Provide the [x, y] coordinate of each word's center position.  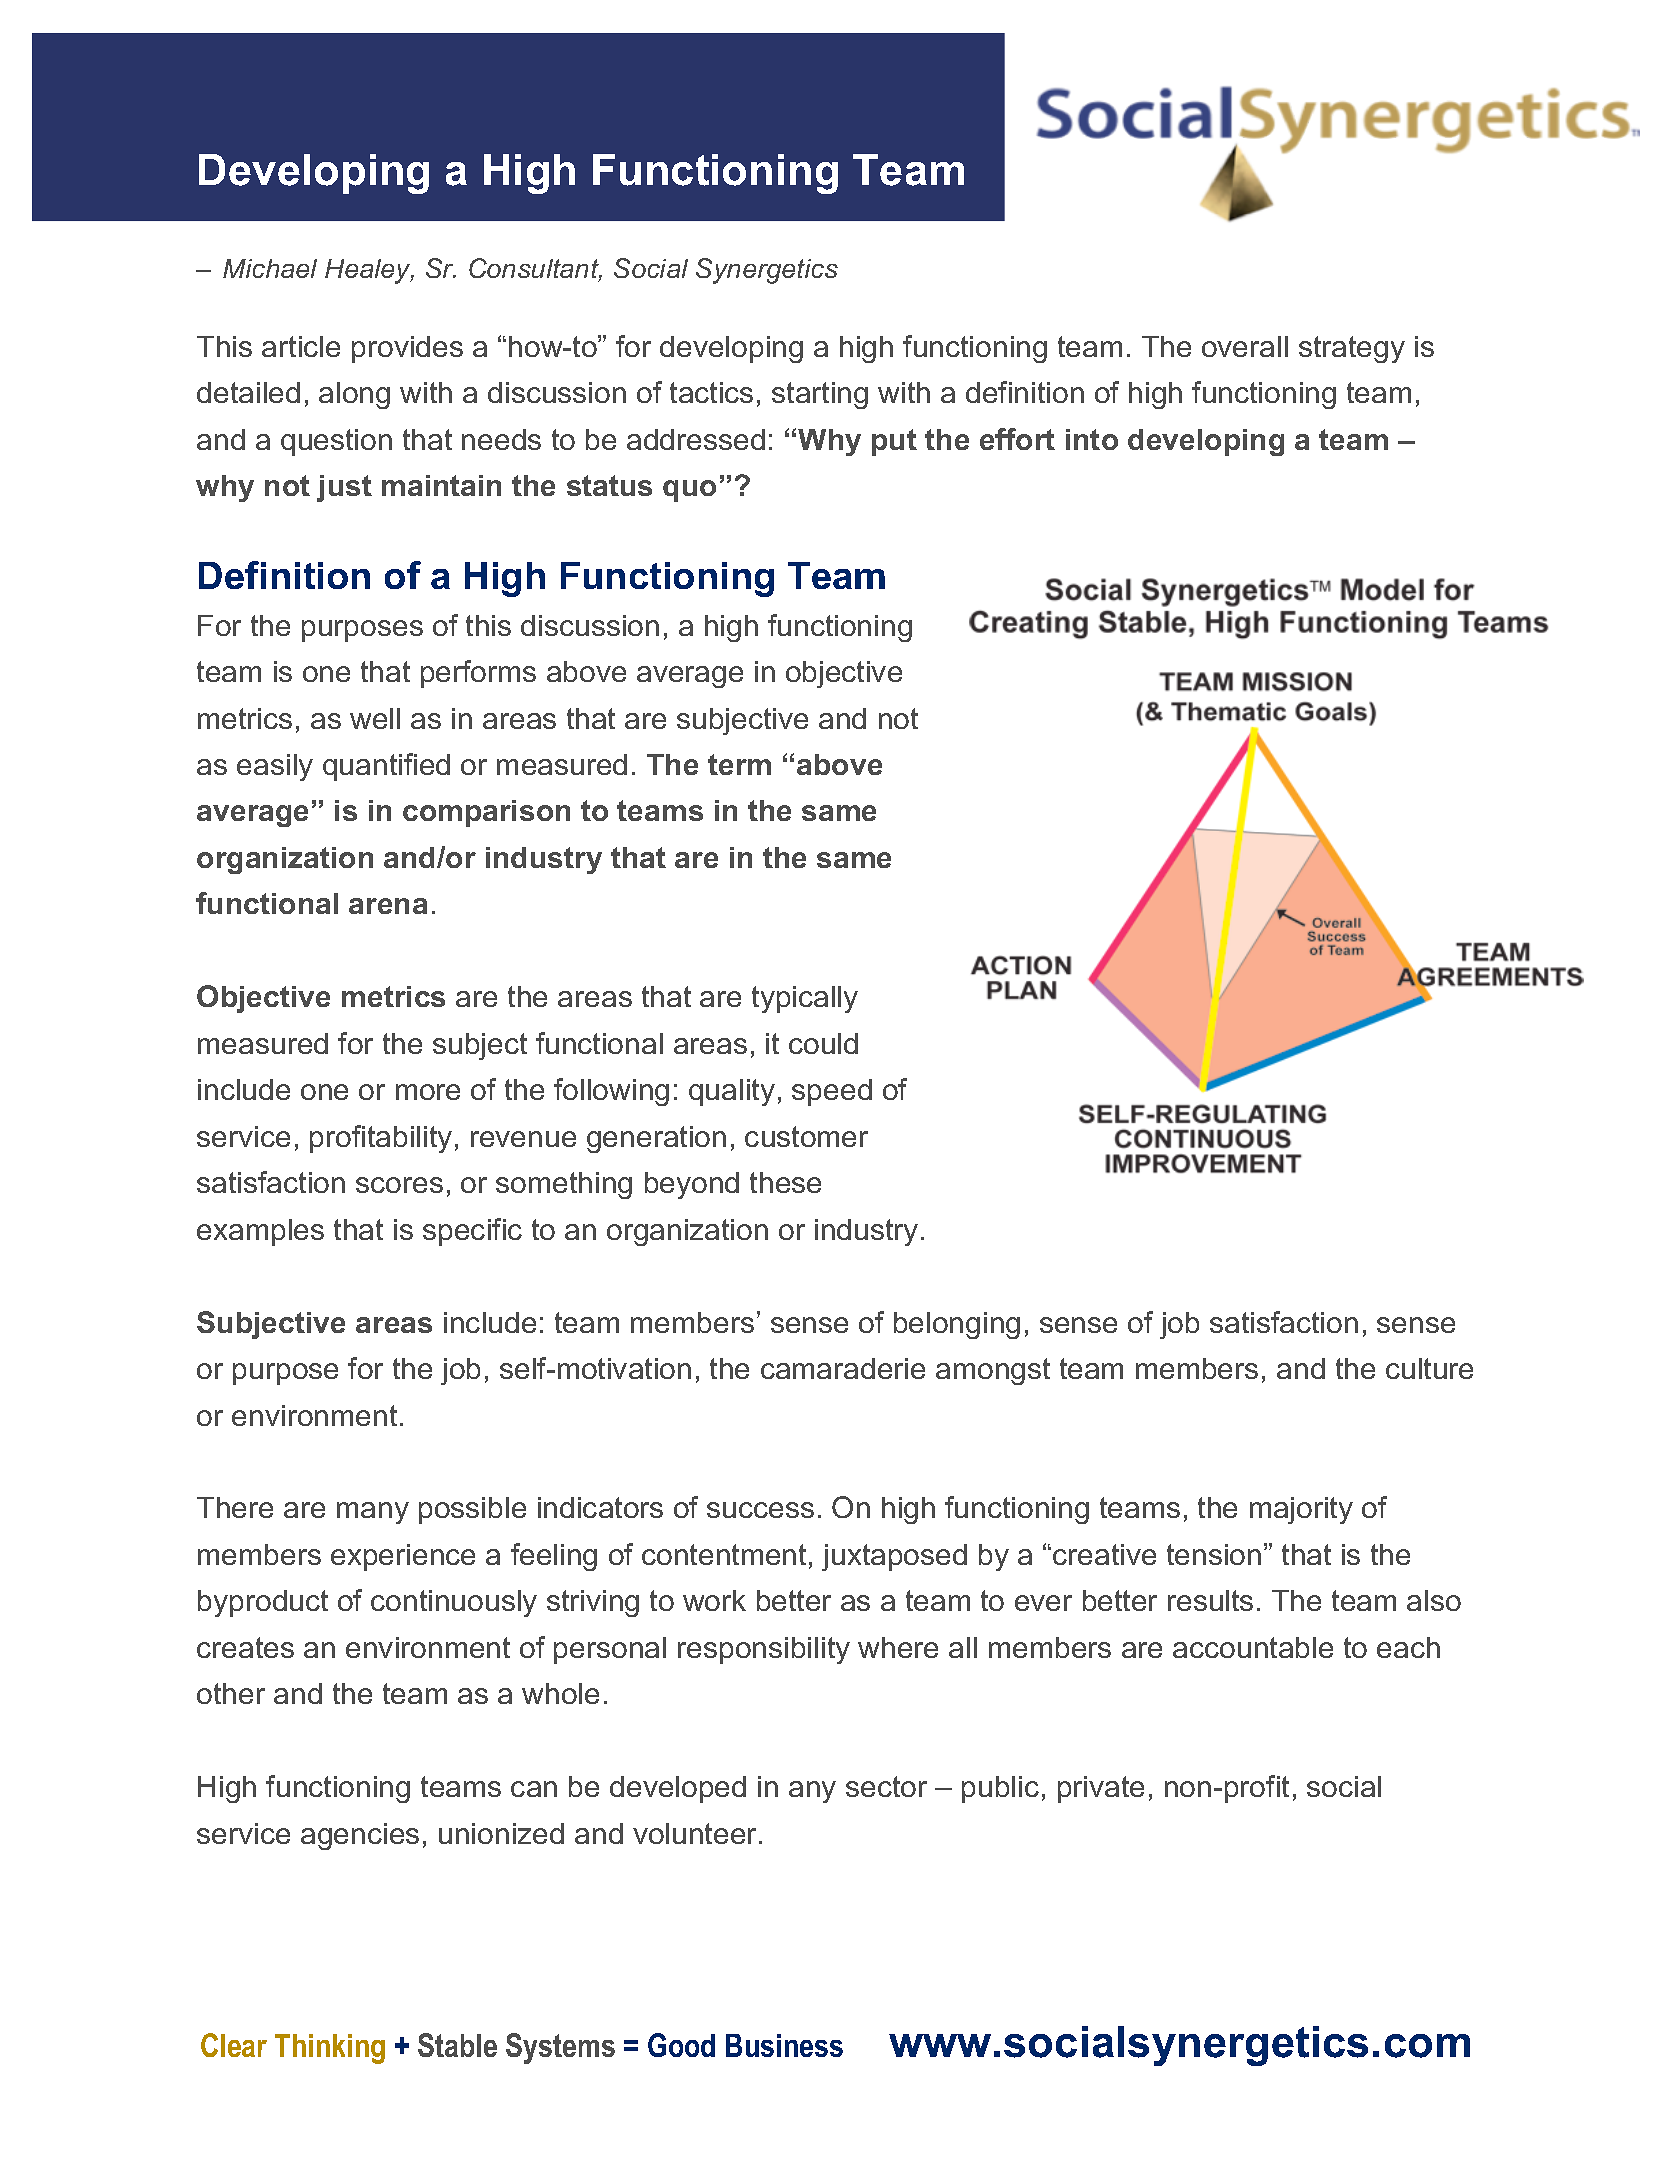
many [373, 1513]
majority [1301, 1510]
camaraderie [843, 1368]
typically [805, 999]
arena [388, 906]
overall [1245, 346]
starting [820, 395]
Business [784, 2045]
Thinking [330, 2049]
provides [407, 349]
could [823, 1043]
